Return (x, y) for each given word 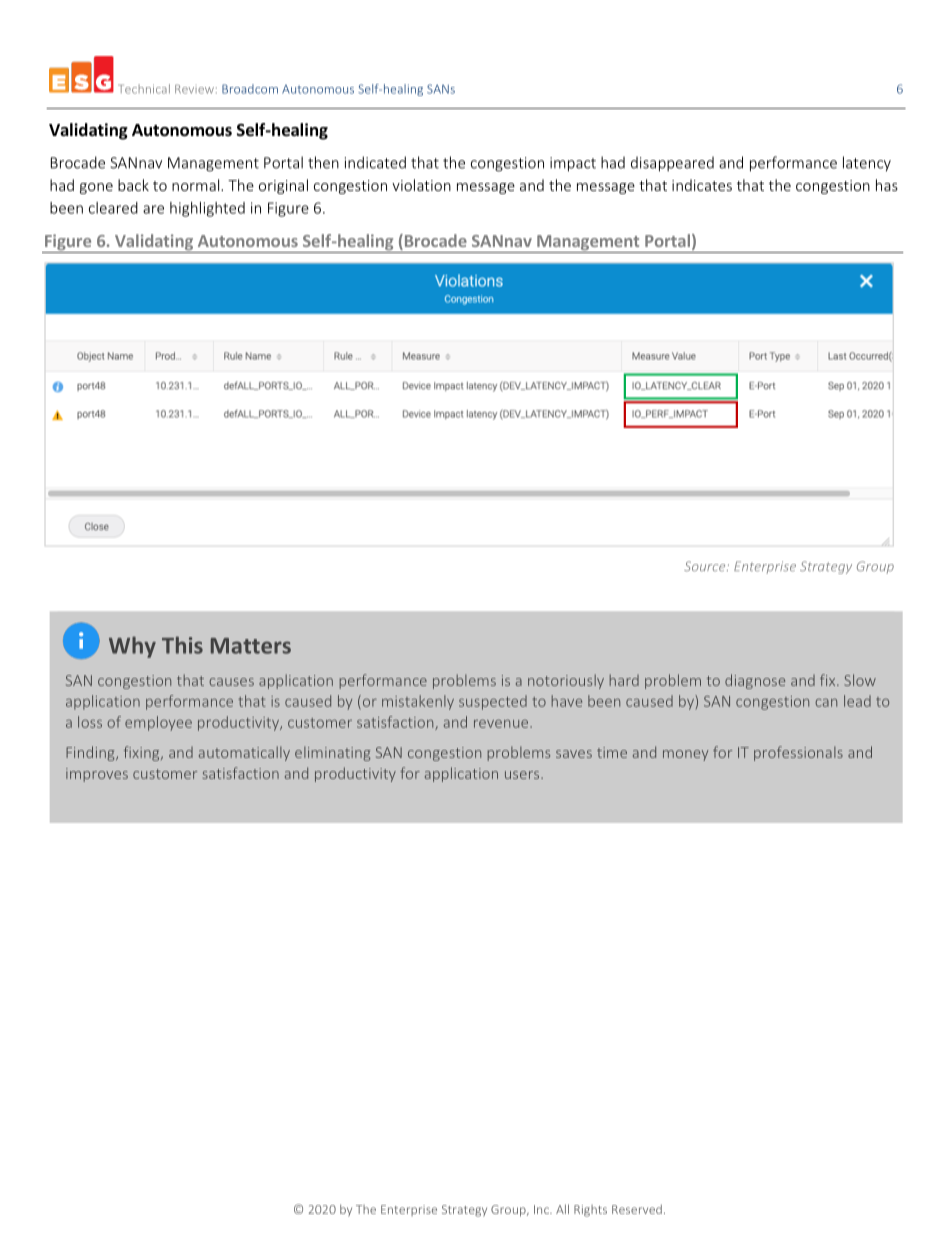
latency (867, 164)
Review (194, 89)
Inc (542, 1209)
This (182, 645)
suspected (493, 702)
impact (573, 164)
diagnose (755, 681)
